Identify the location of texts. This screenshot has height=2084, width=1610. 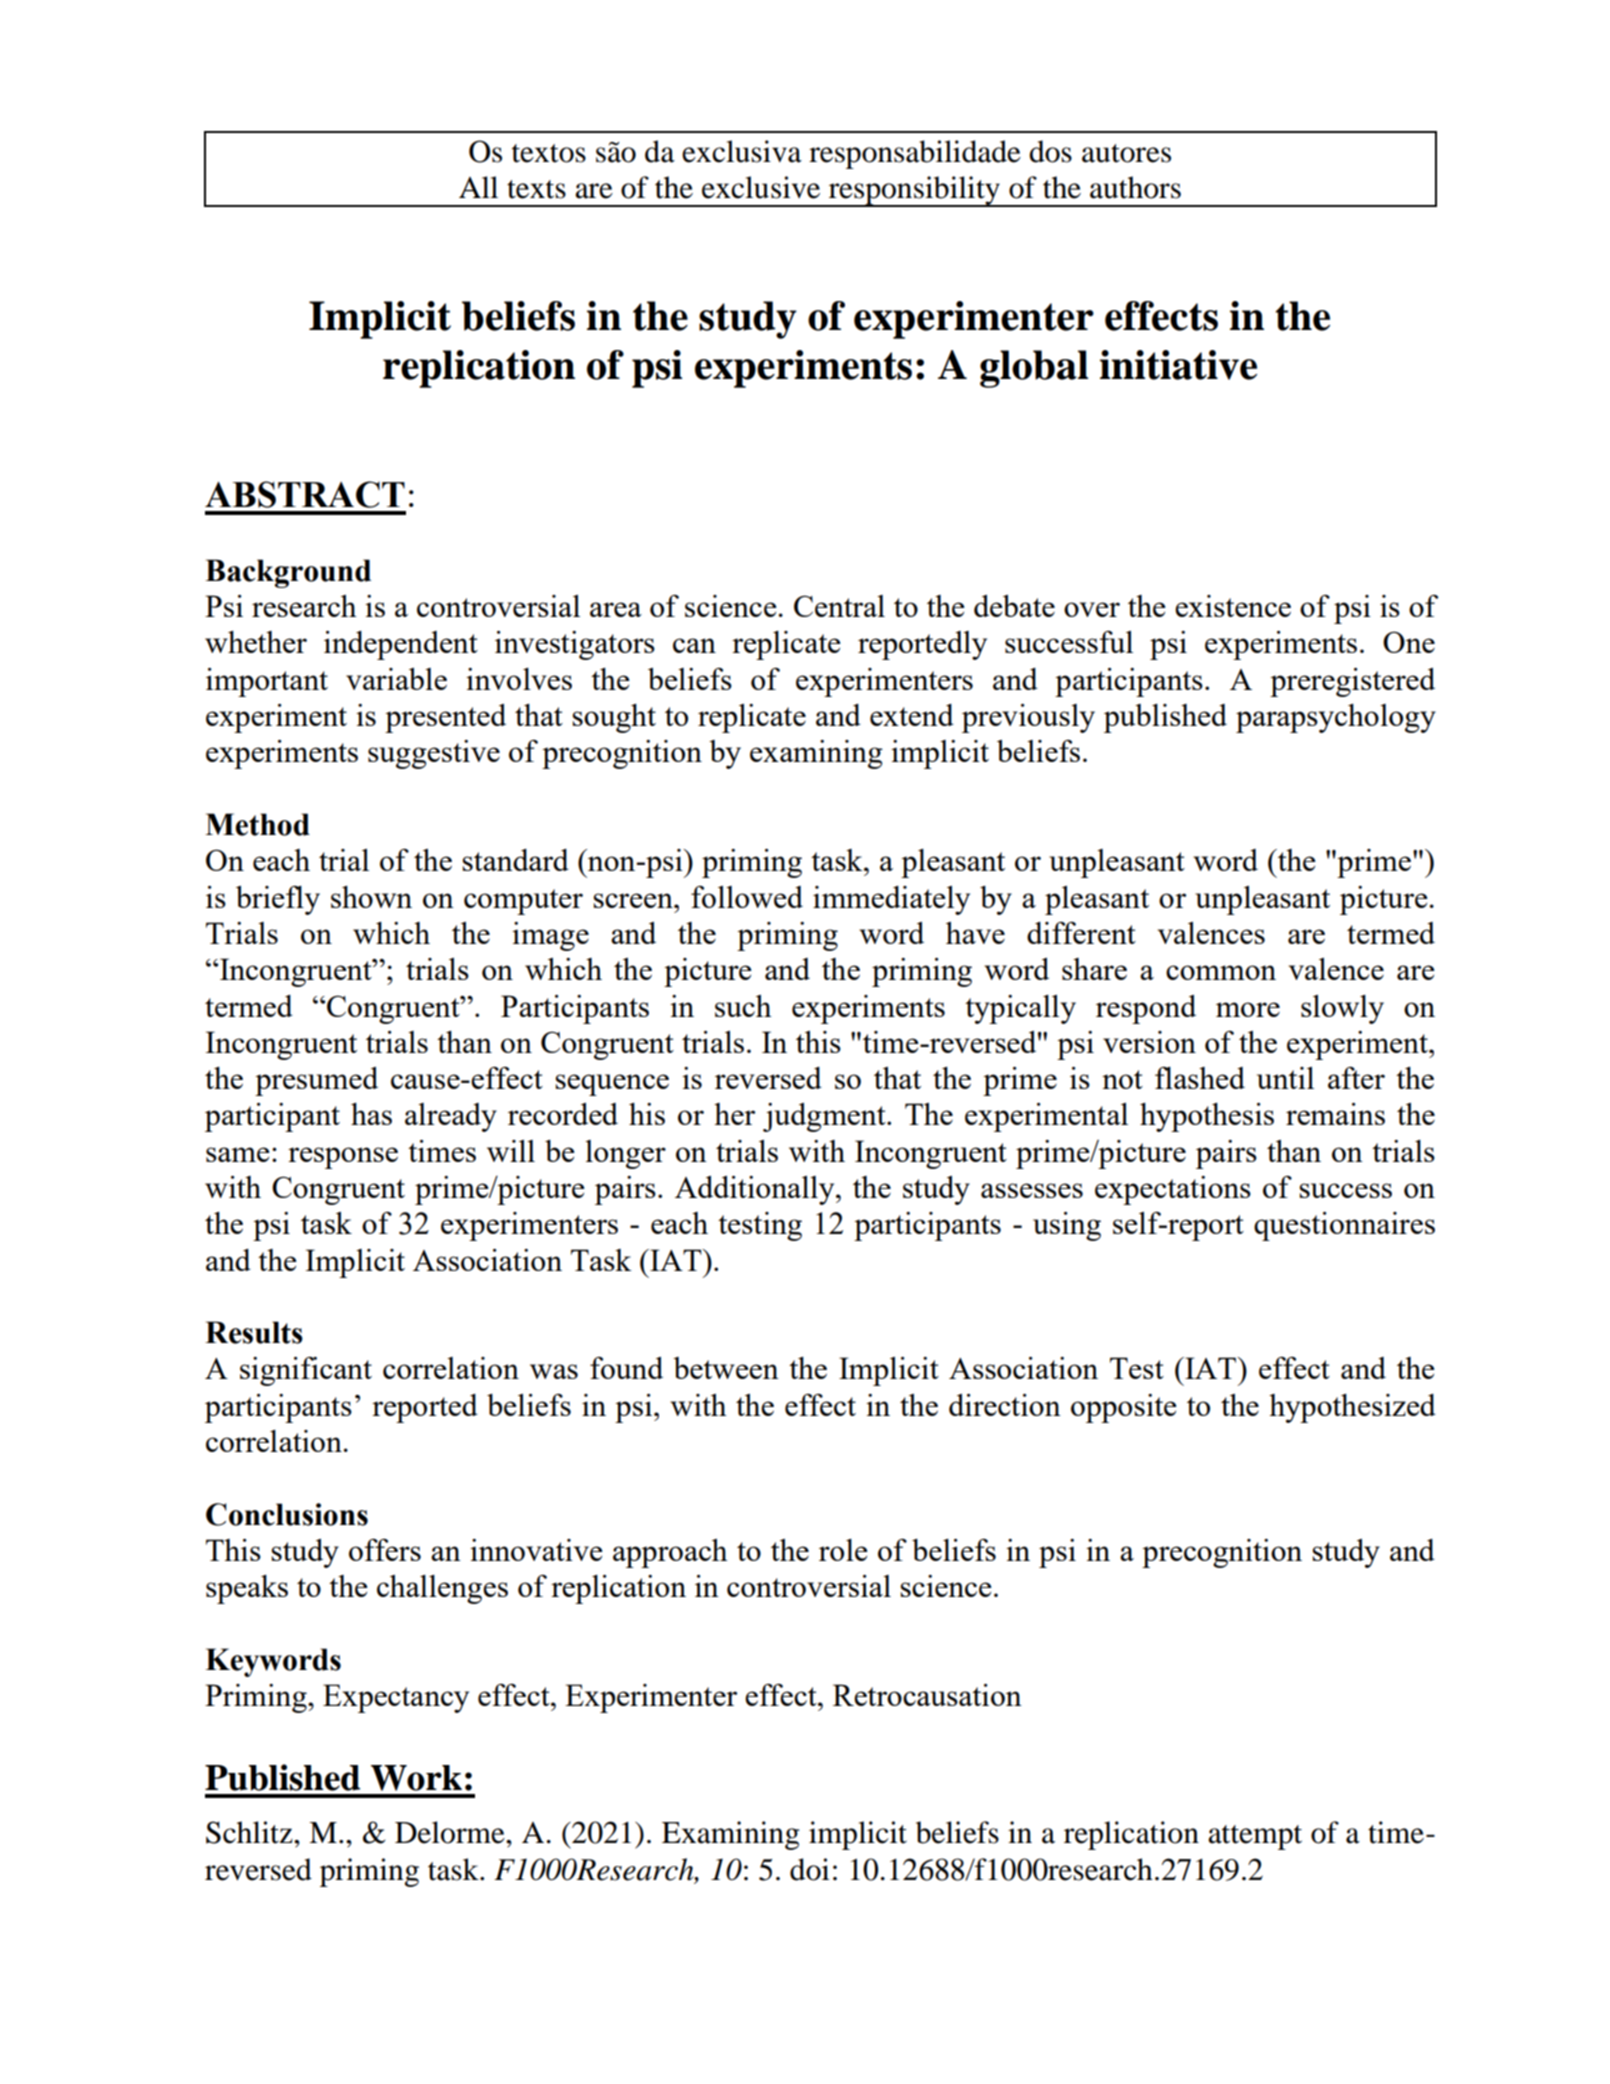
(536, 189).
